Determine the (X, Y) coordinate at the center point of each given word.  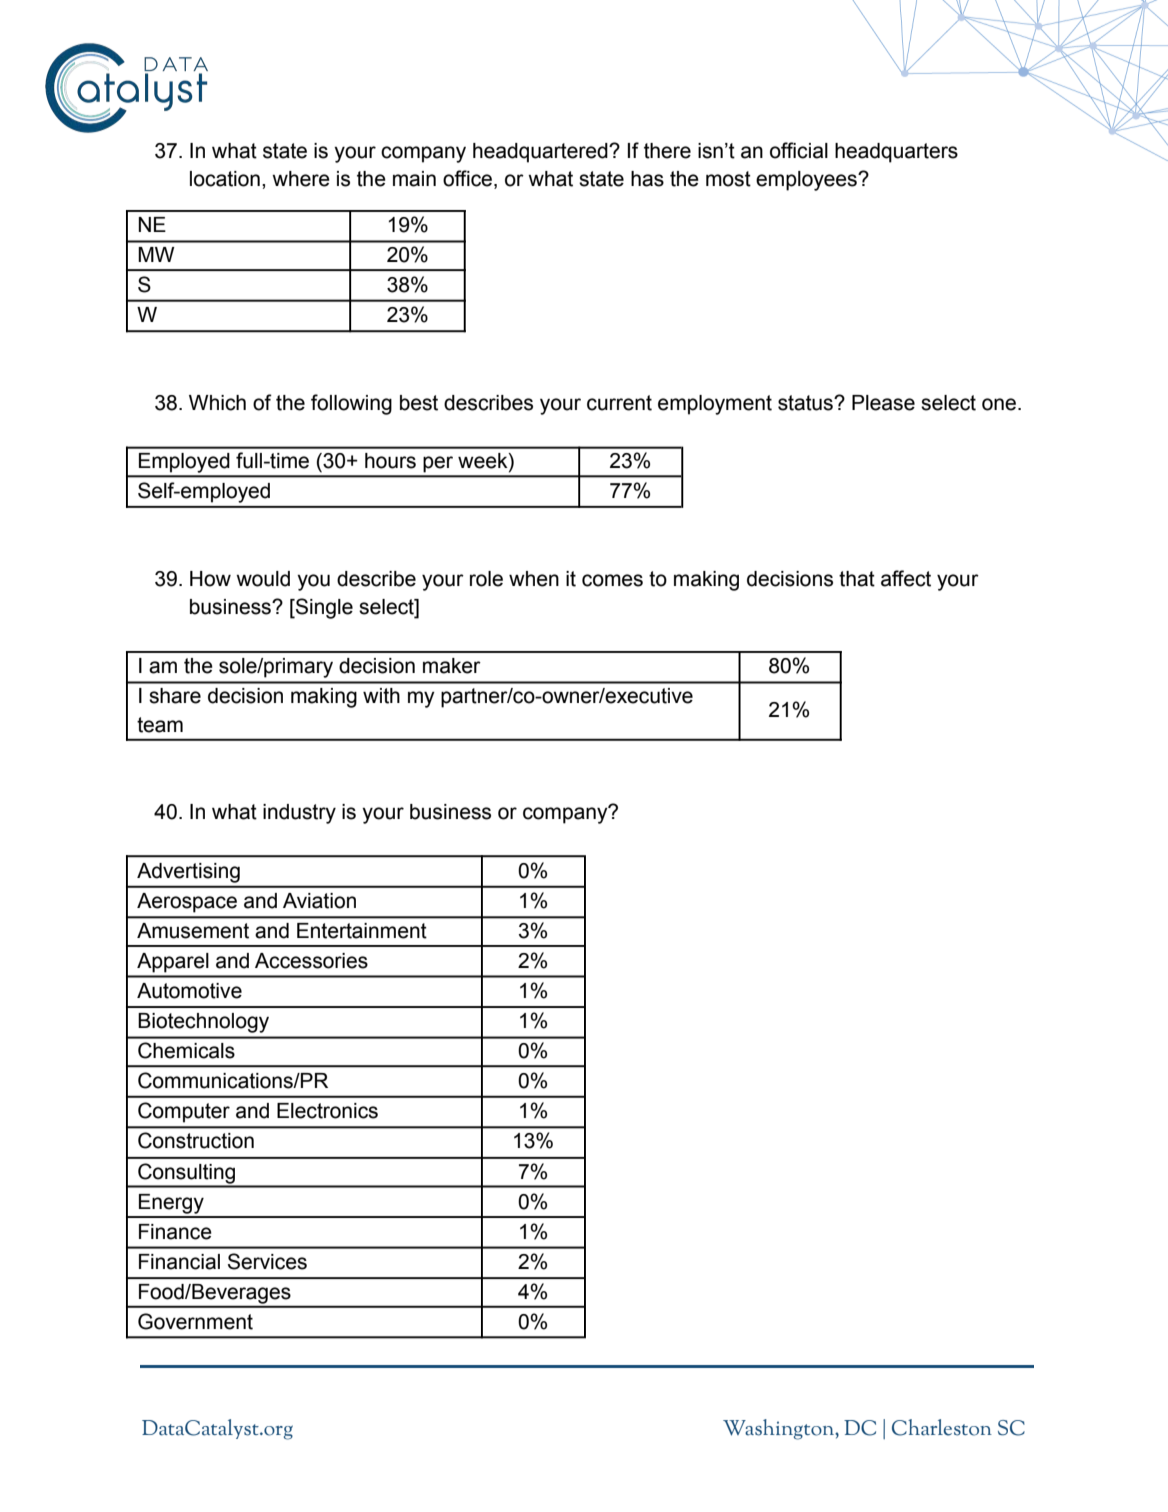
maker (452, 666)
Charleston (942, 1427)
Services (267, 1261)
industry (299, 814)
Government (195, 1321)
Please (883, 403)
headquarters (896, 153)
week (484, 462)
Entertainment (362, 931)
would (263, 579)
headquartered (541, 153)
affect (906, 578)
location (225, 179)
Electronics (327, 1111)
